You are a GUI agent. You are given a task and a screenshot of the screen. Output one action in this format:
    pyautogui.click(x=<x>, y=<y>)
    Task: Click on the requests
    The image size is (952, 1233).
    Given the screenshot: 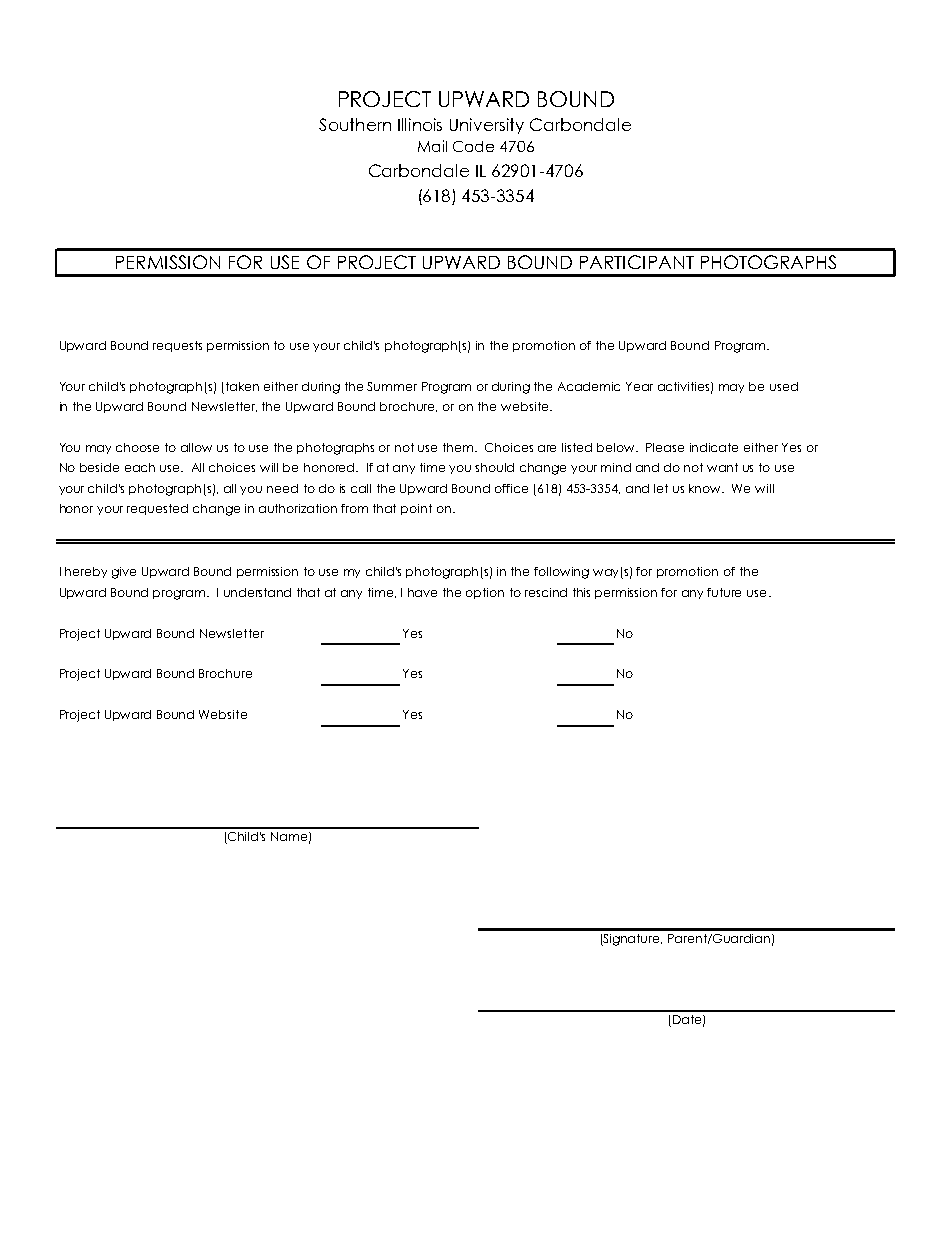 What is the action you would take?
    pyautogui.click(x=177, y=346)
